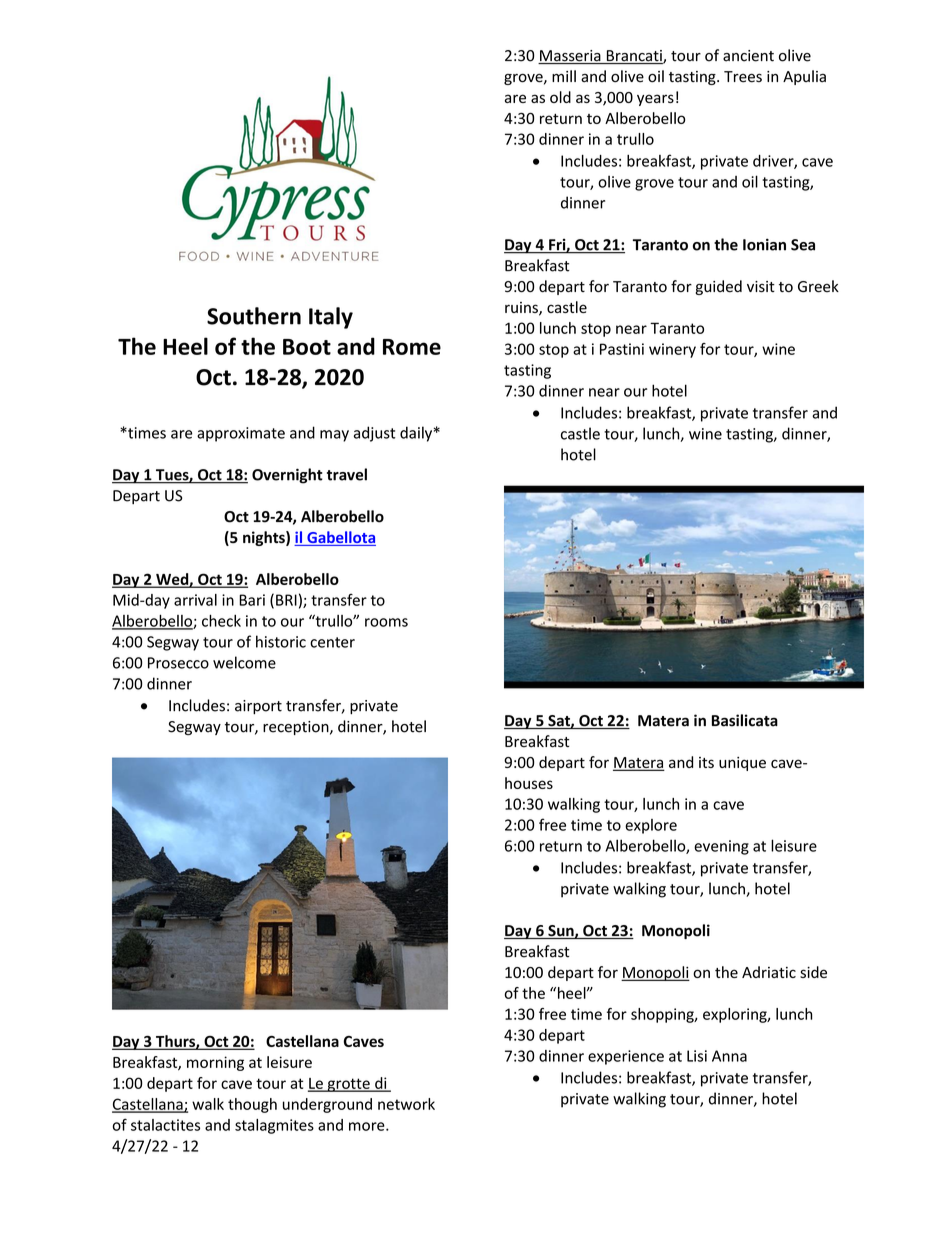  What do you see at coordinates (241, 434) in the screenshot?
I see `approximate` at bounding box center [241, 434].
